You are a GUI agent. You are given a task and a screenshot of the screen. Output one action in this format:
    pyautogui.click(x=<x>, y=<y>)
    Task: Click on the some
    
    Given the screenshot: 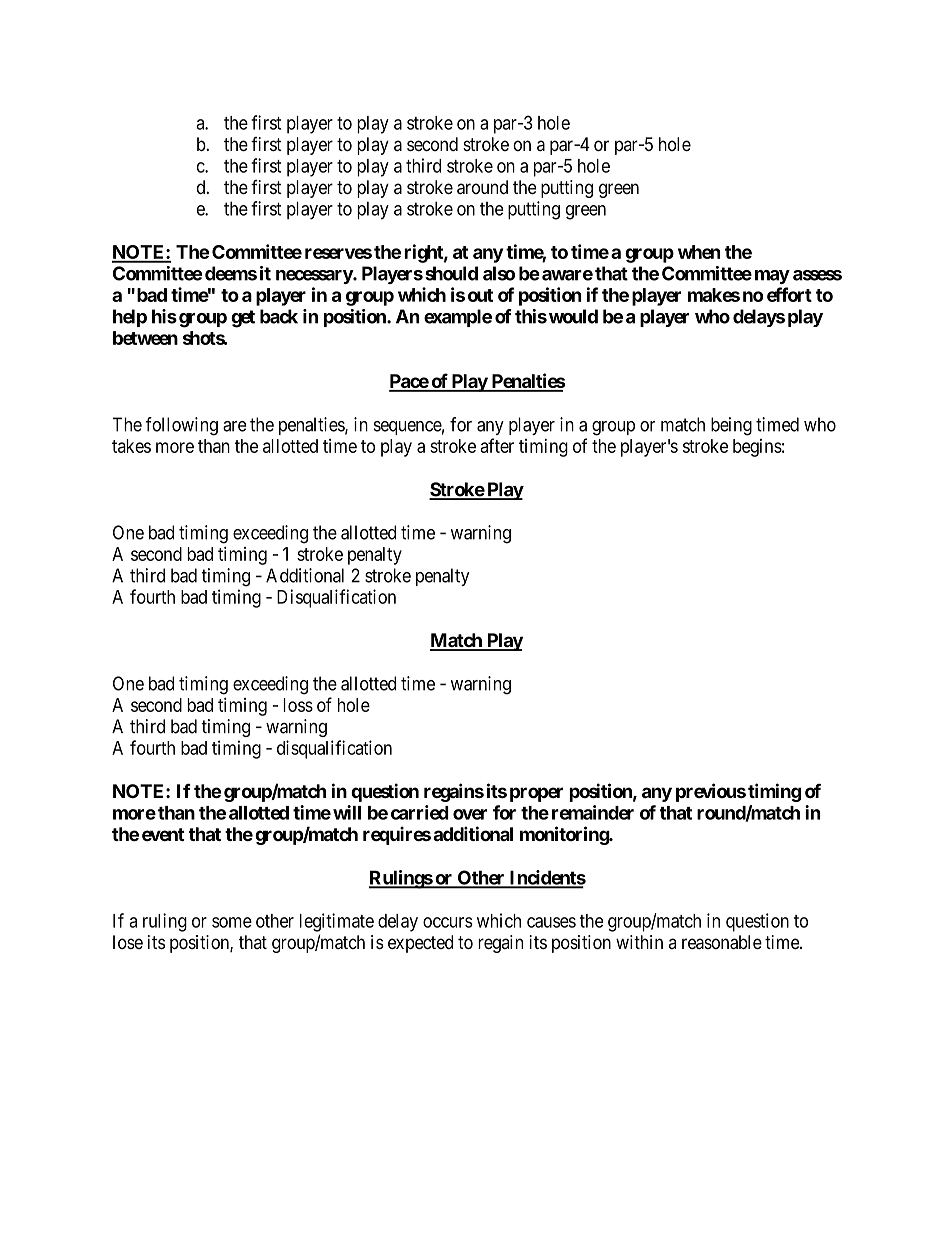 What is the action you would take?
    pyautogui.click(x=232, y=922)
